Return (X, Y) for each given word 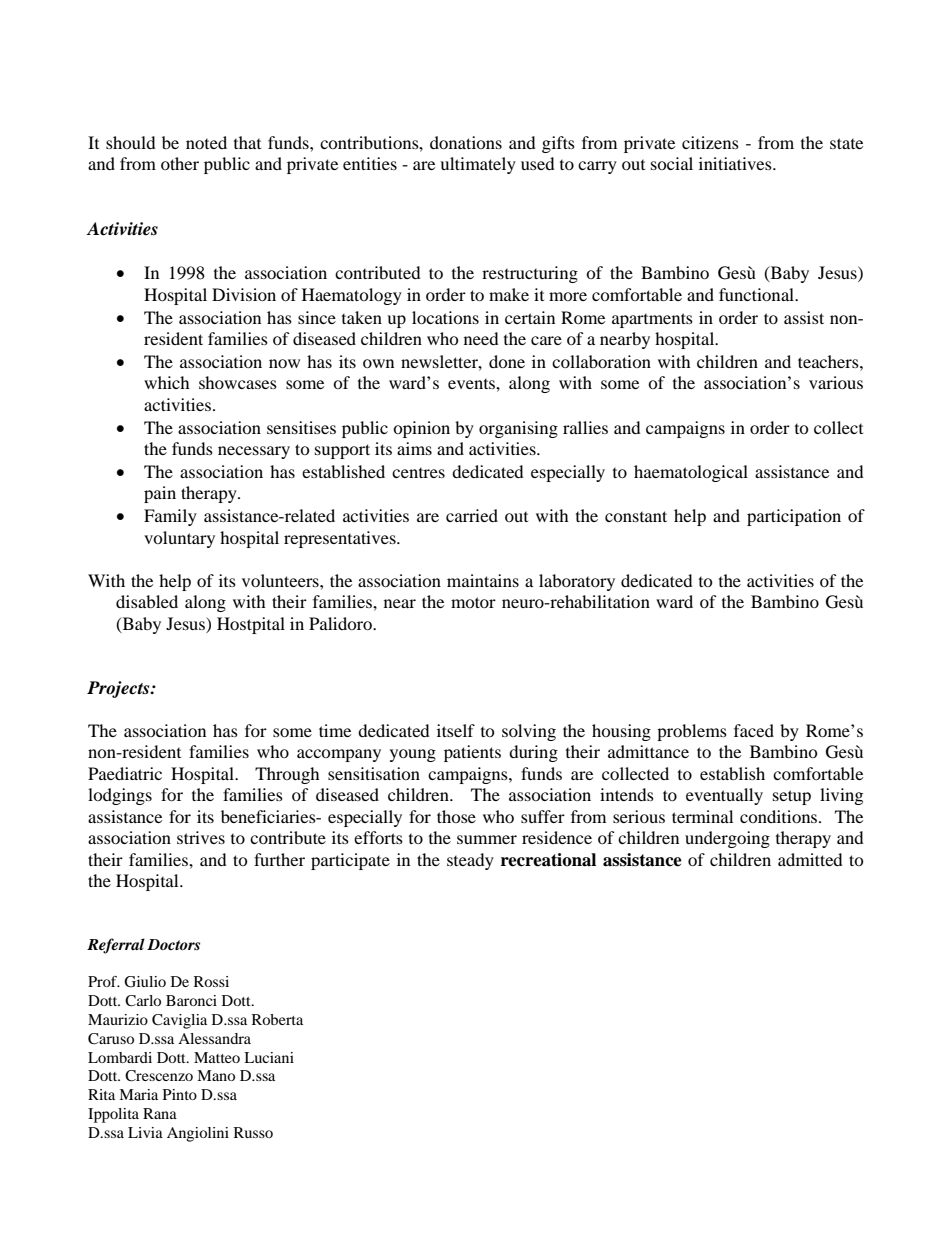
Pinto (180, 1094)
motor (473, 602)
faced (754, 730)
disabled (147, 601)
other (180, 163)
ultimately (478, 165)
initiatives (736, 163)
